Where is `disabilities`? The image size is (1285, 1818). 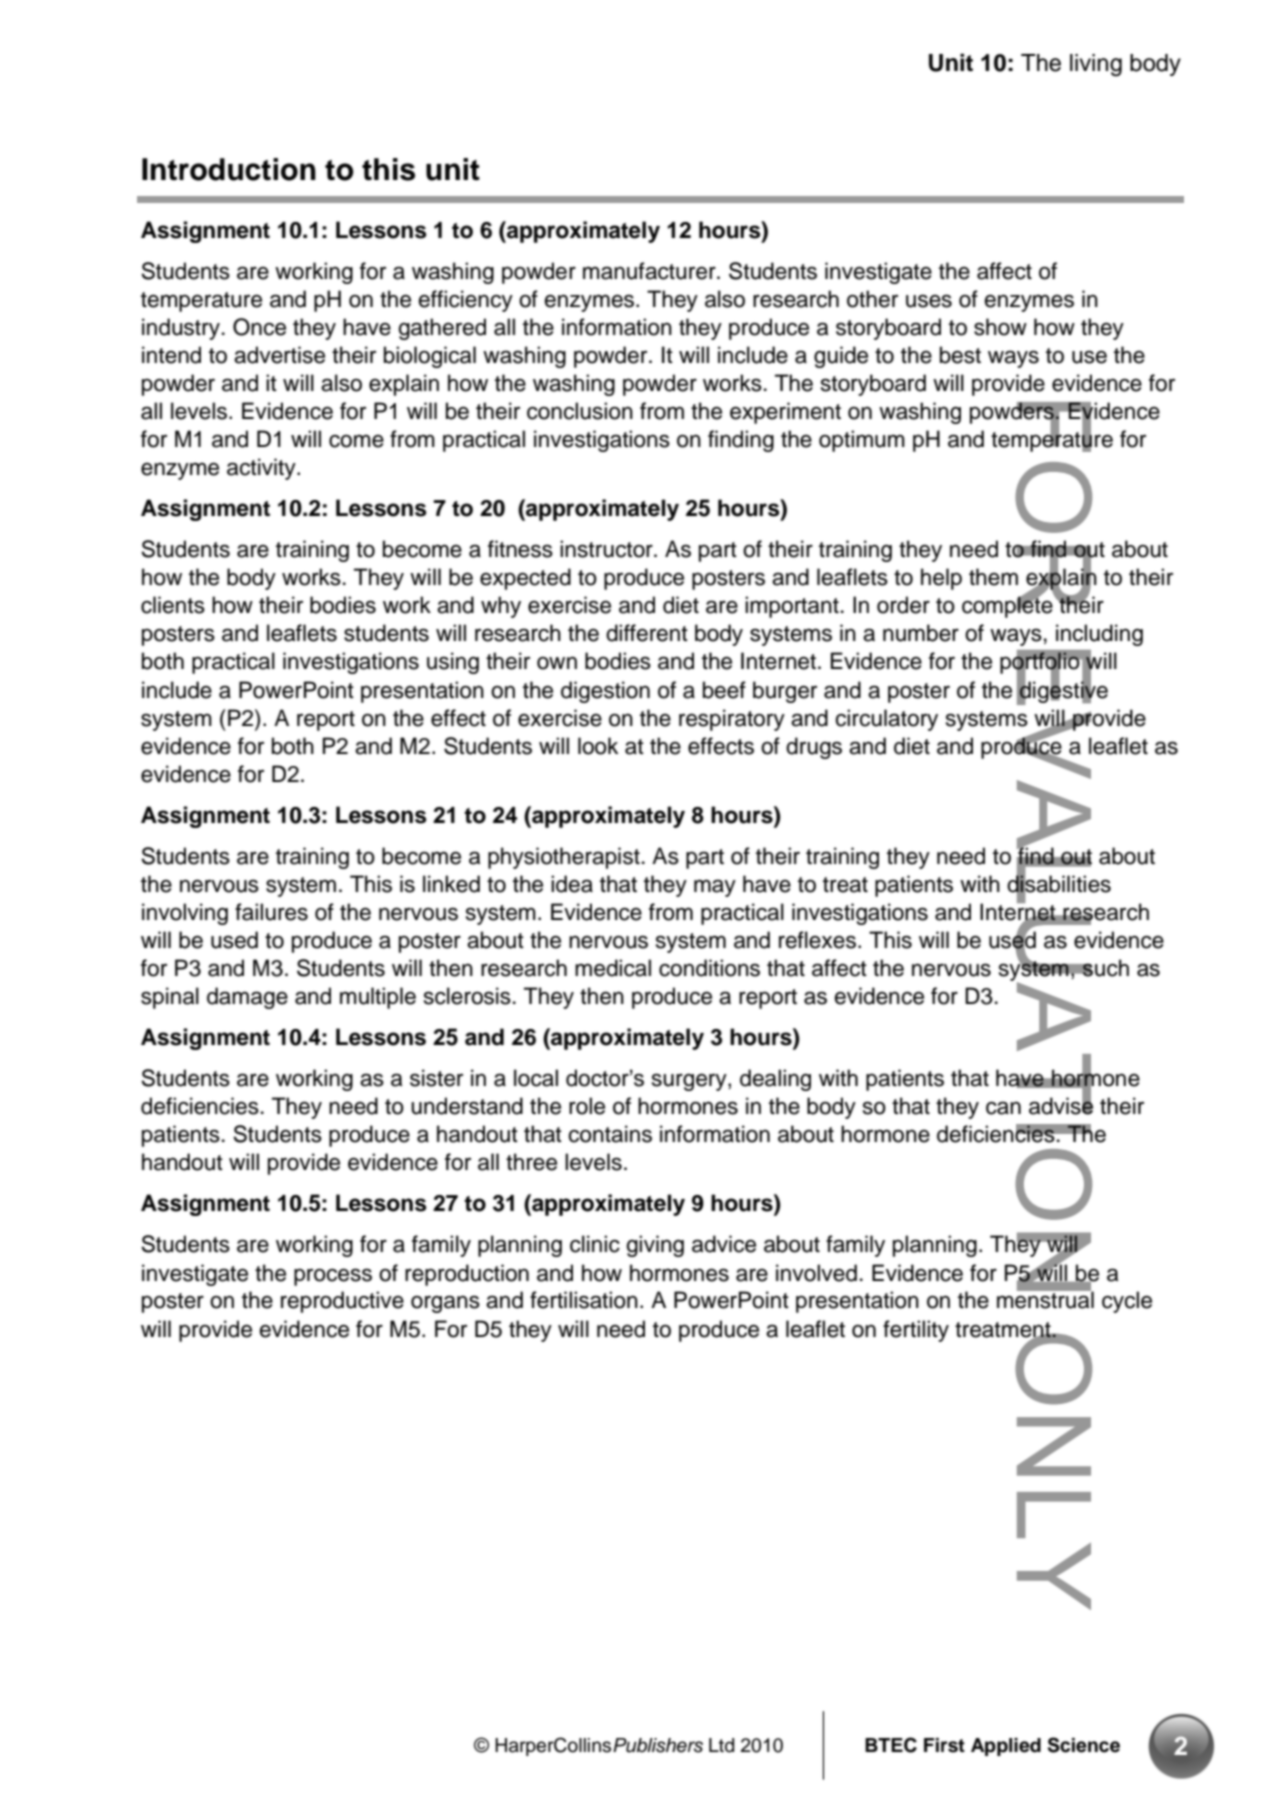 disabilities is located at coordinates (1059, 884).
